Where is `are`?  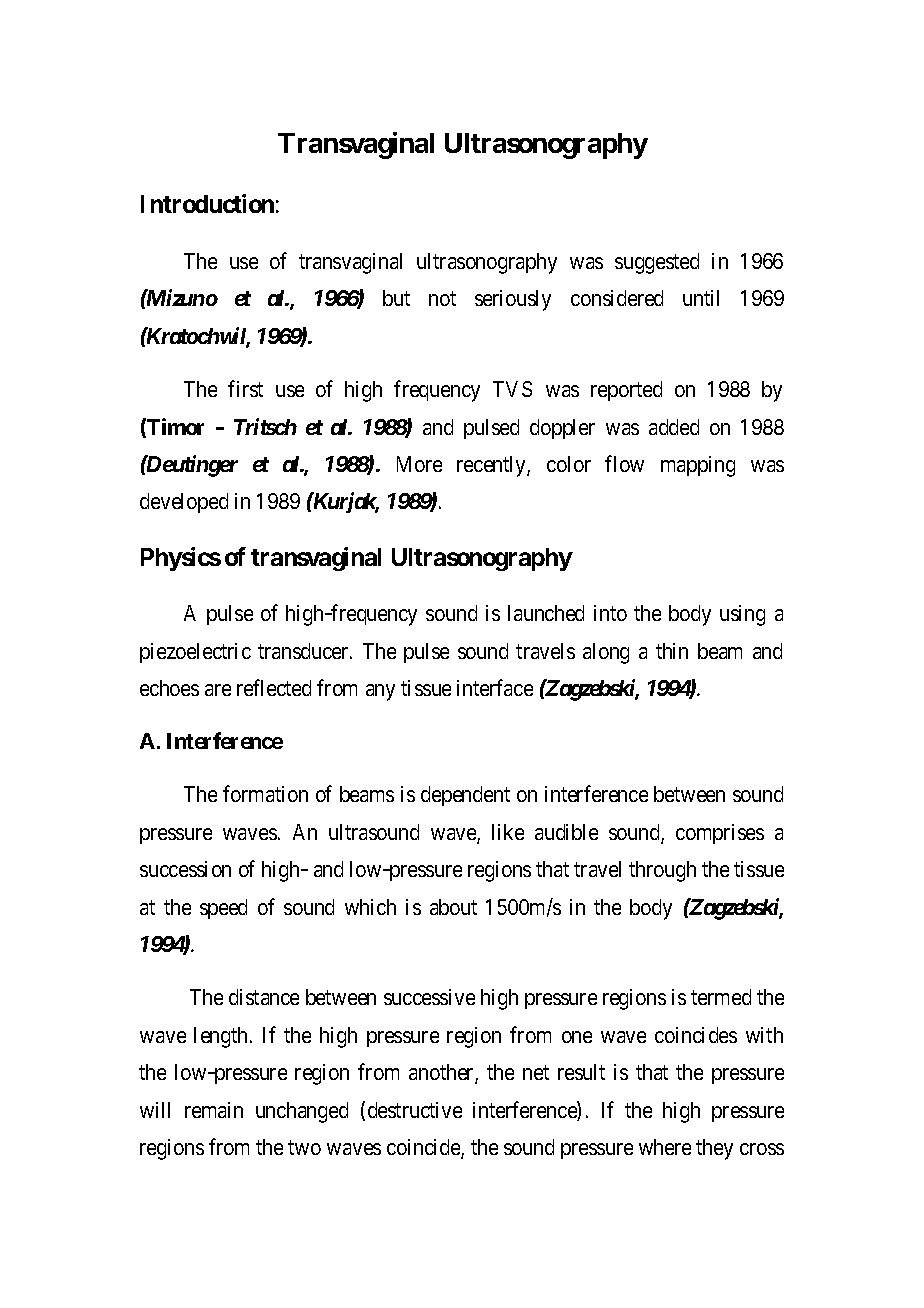 are is located at coordinates (218, 690).
